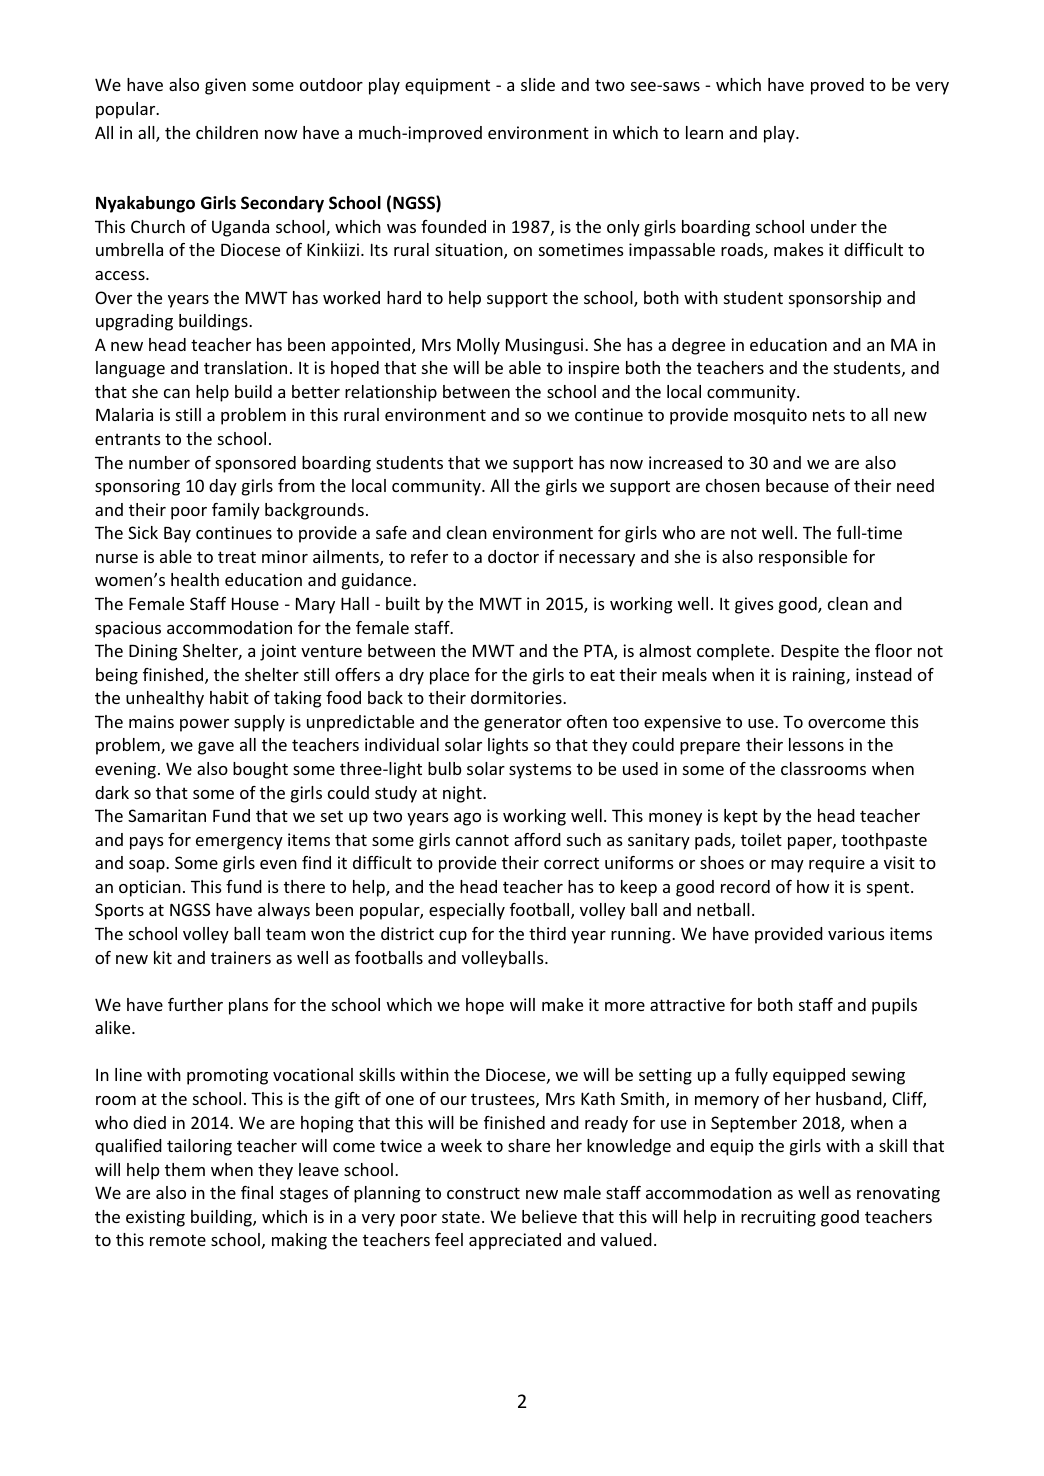 This image has width=1044, height=1476. Describe the element at coordinates (483, 1193) in the image. I see `construct` at that location.
